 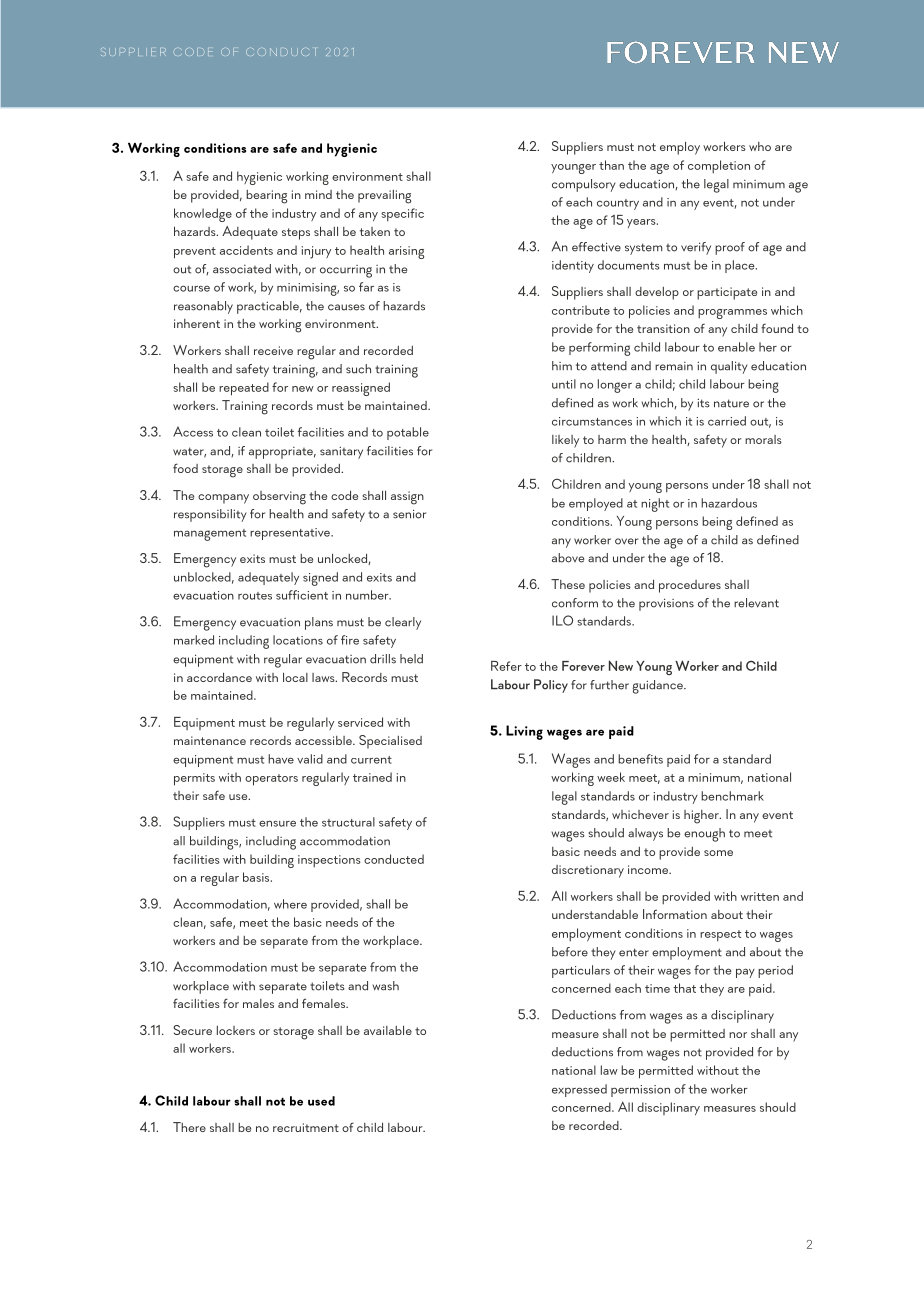 I want to click on recruitment, so click(x=306, y=1127).
